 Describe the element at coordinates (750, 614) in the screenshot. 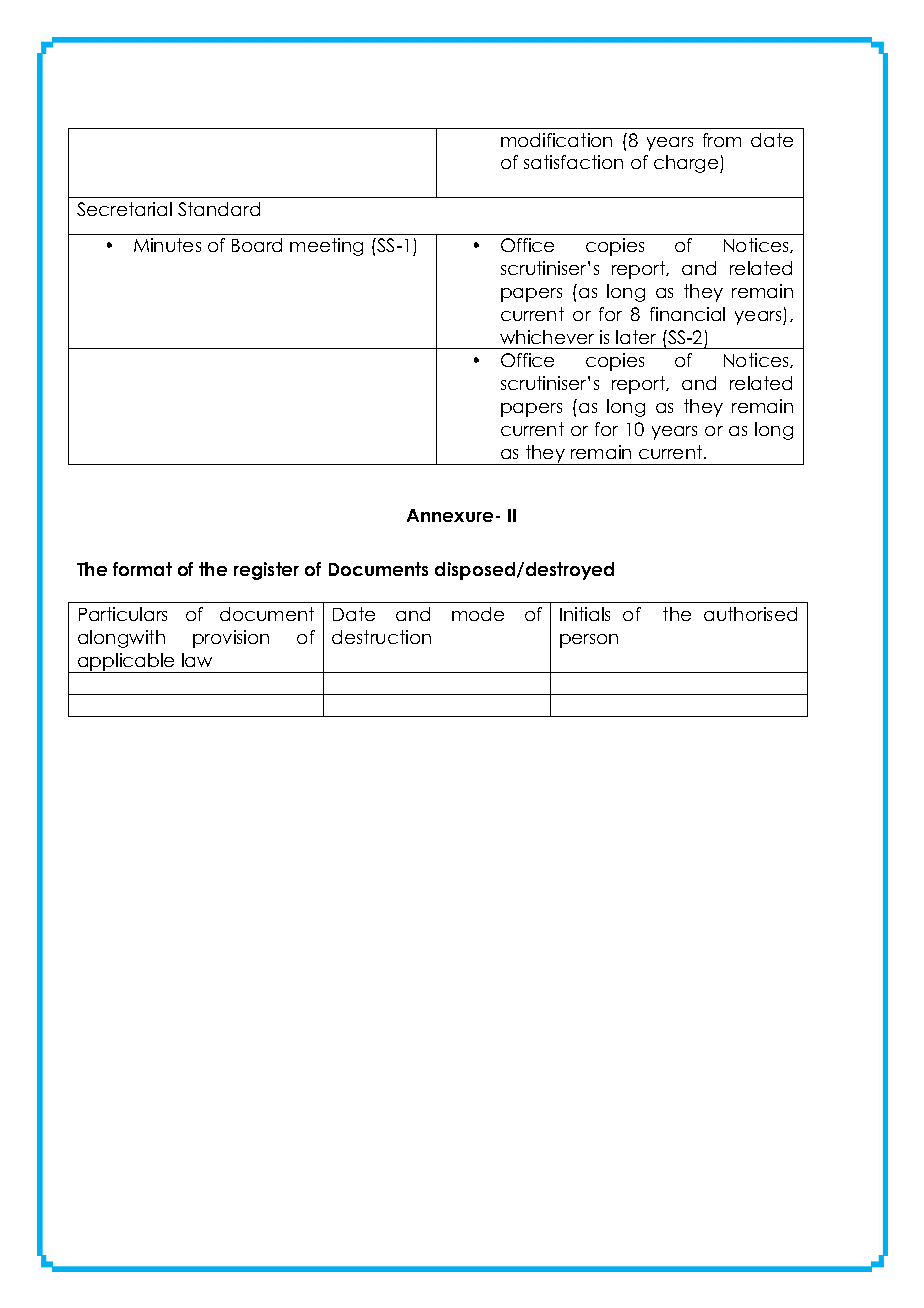

I see `authorised` at that location.
